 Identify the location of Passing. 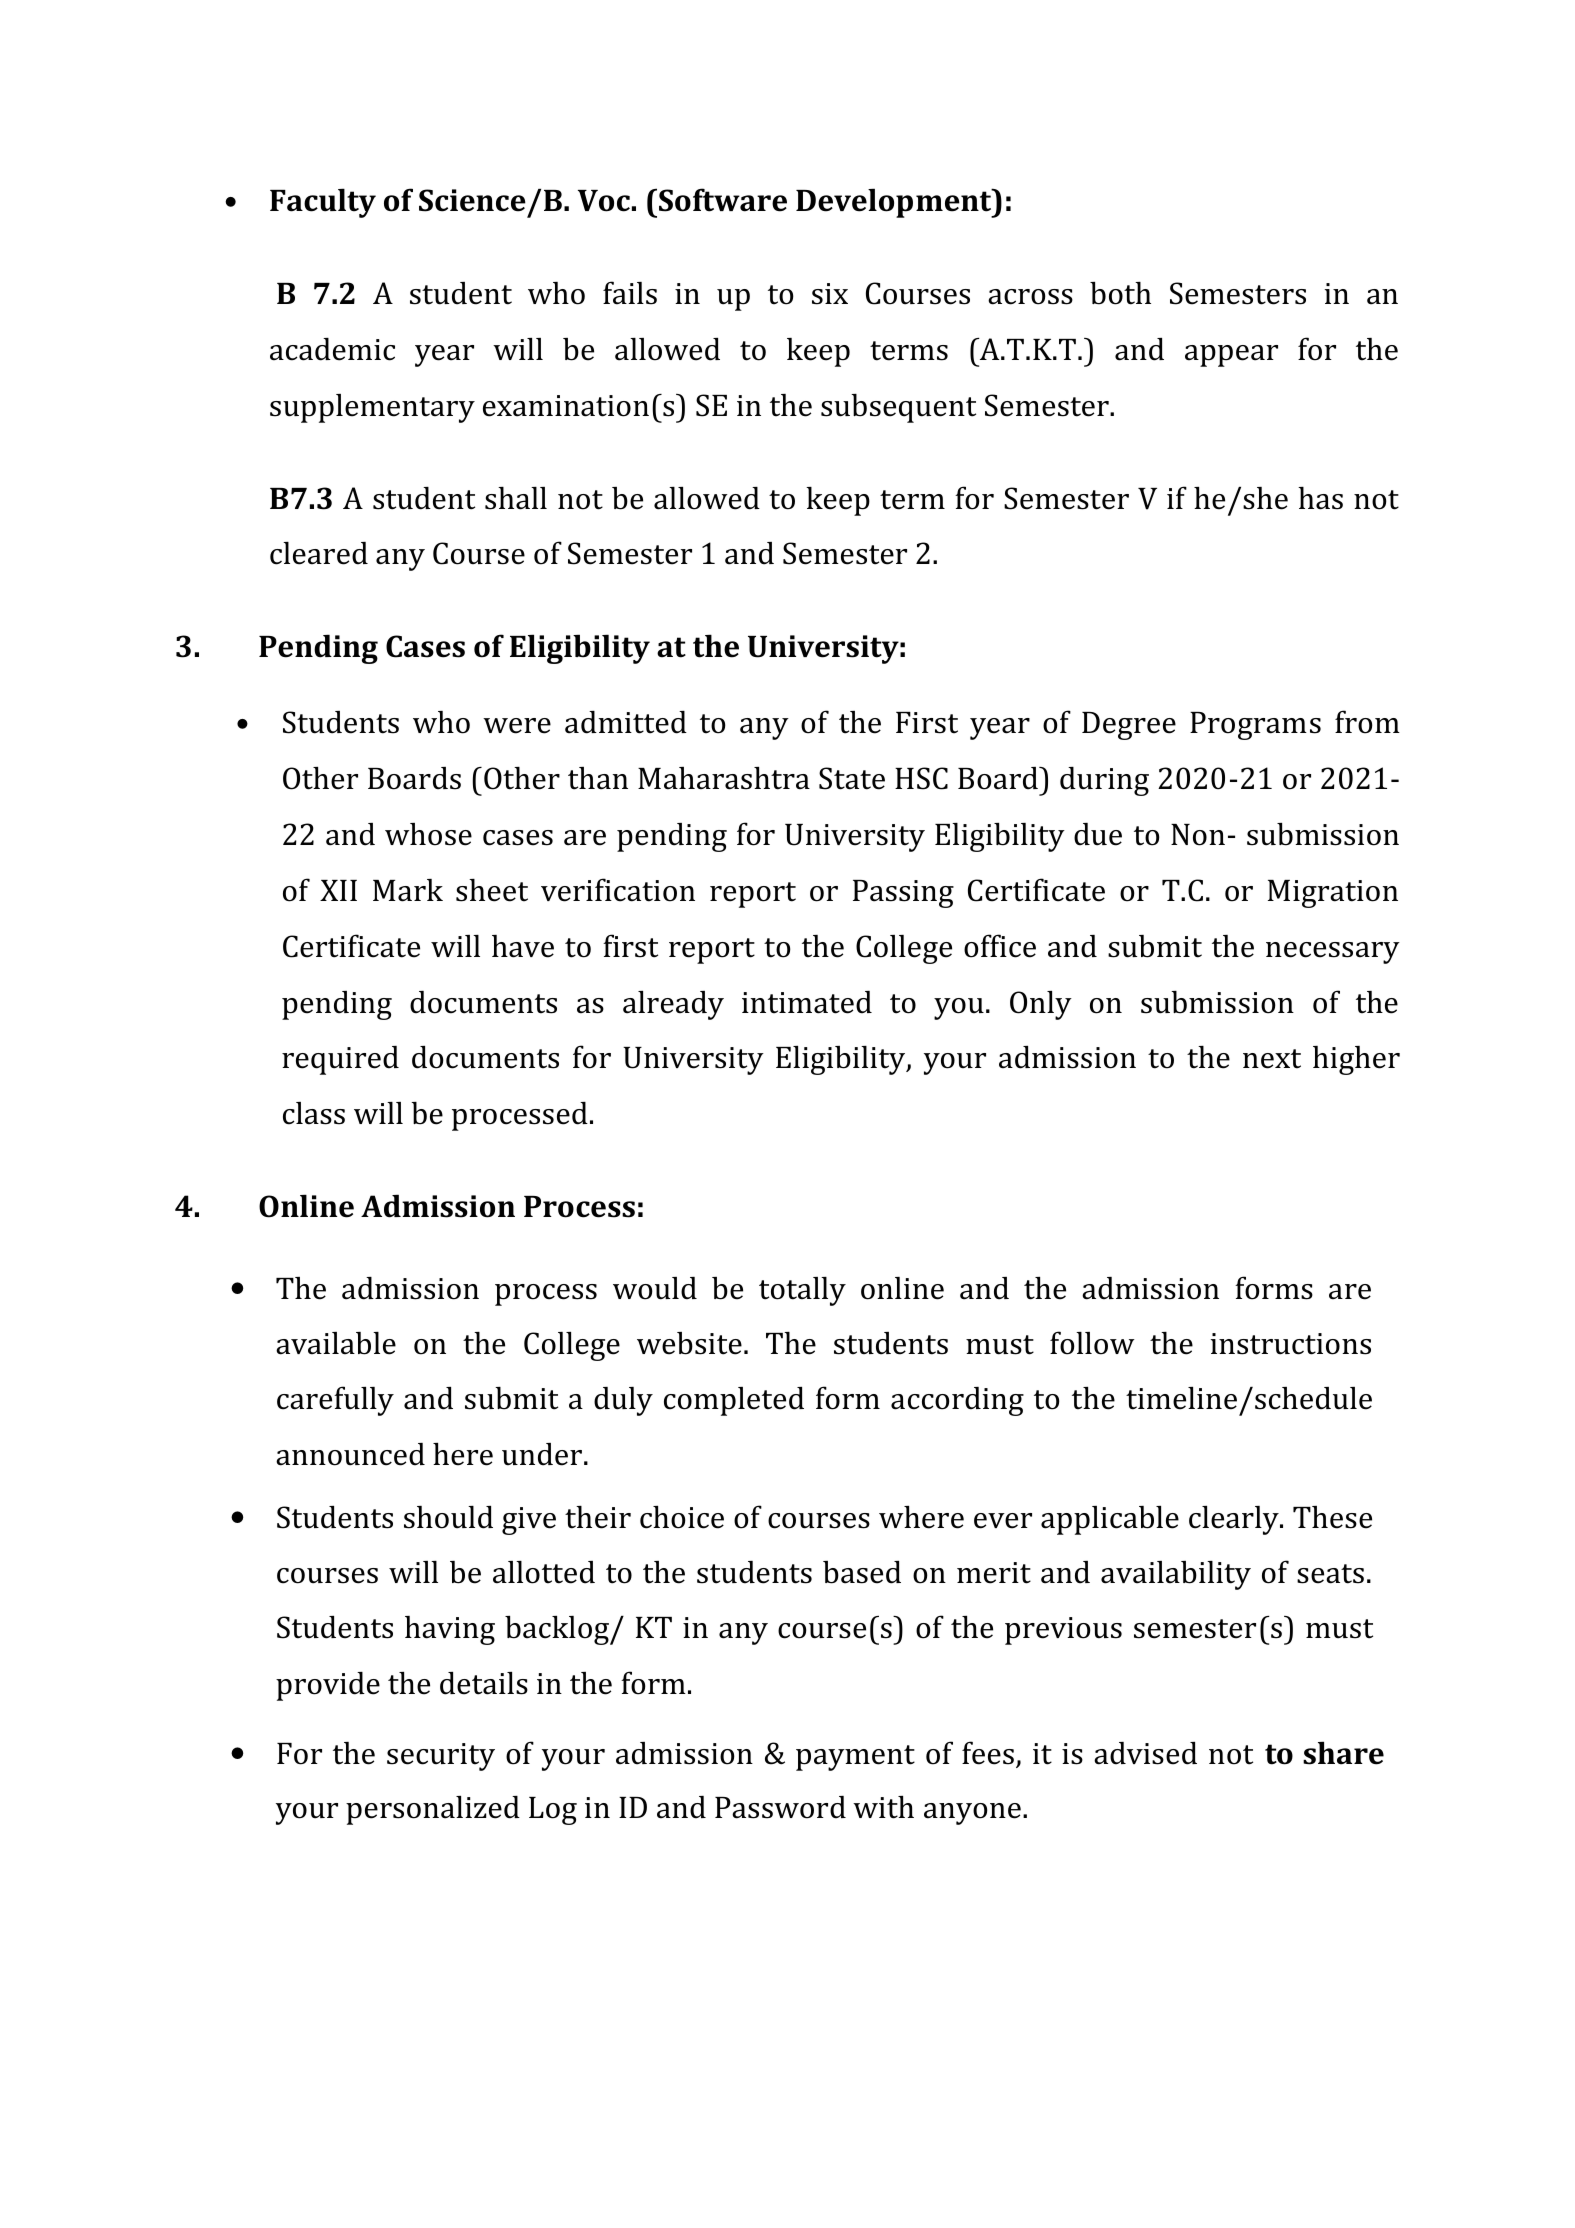
(903, 894).
